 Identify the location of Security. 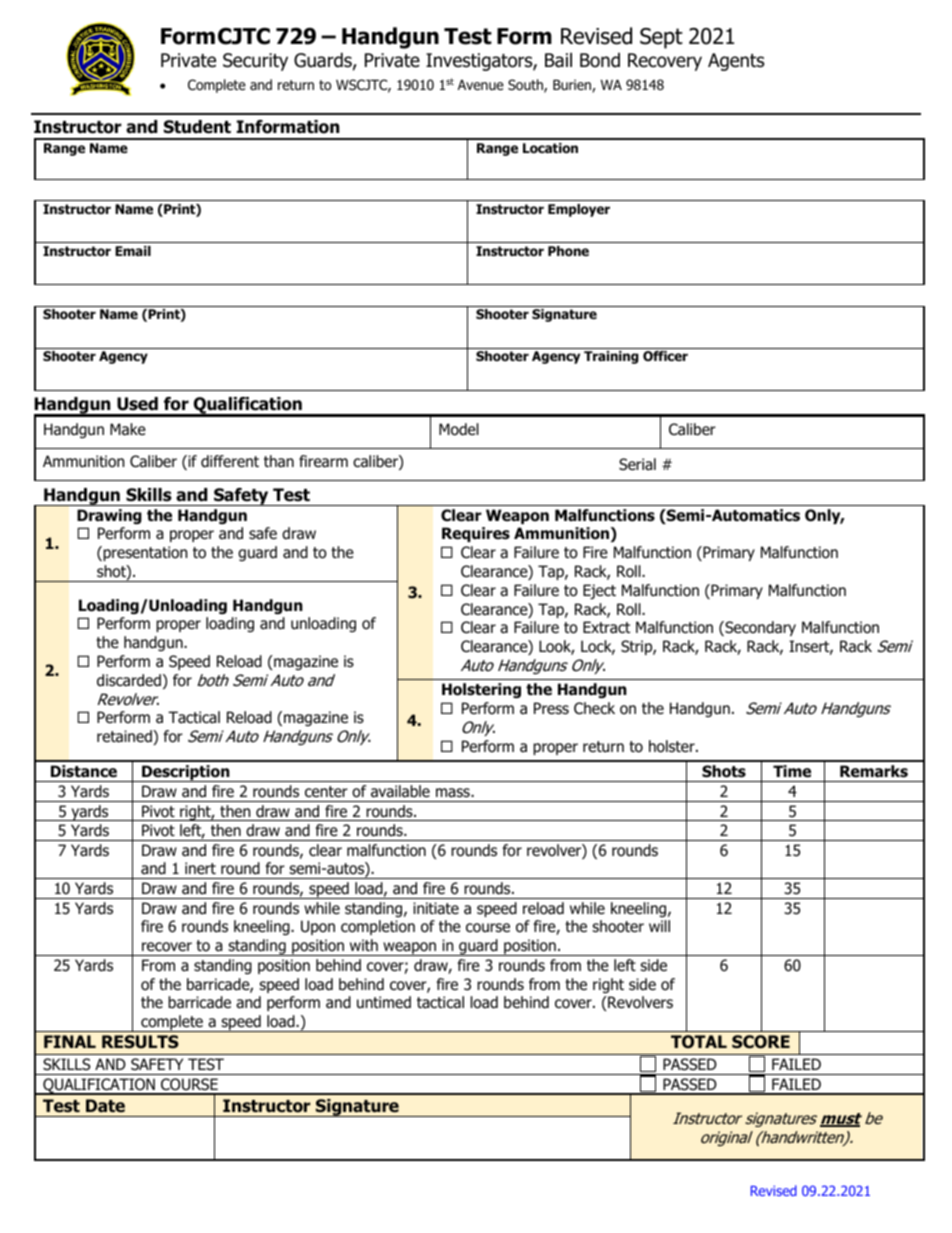
(255, 62).
